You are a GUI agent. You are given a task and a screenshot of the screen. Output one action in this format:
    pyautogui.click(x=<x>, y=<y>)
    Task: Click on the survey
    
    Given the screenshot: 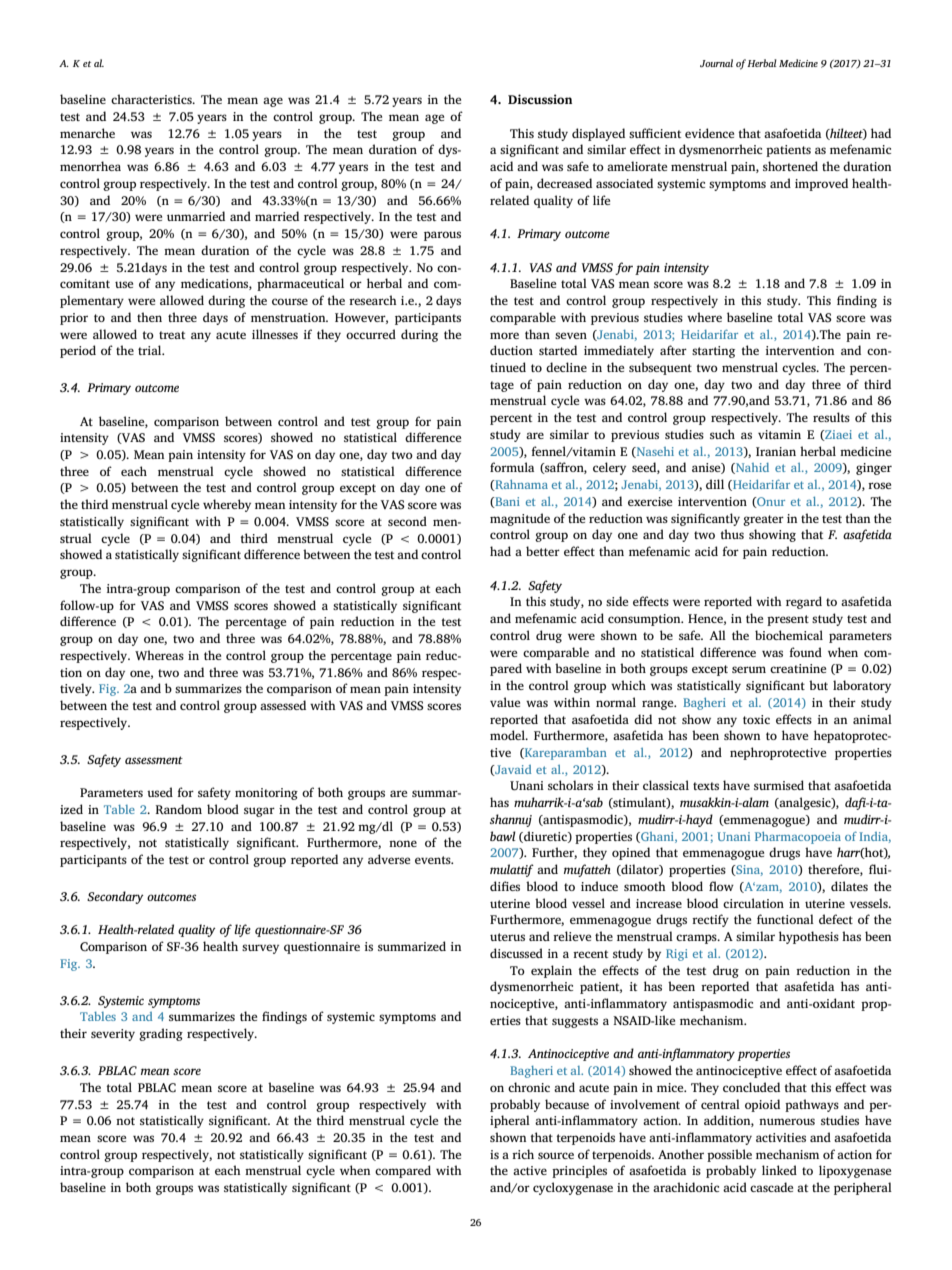 What is the action you would take?
    pyautogui.click(x=260, y=949)
